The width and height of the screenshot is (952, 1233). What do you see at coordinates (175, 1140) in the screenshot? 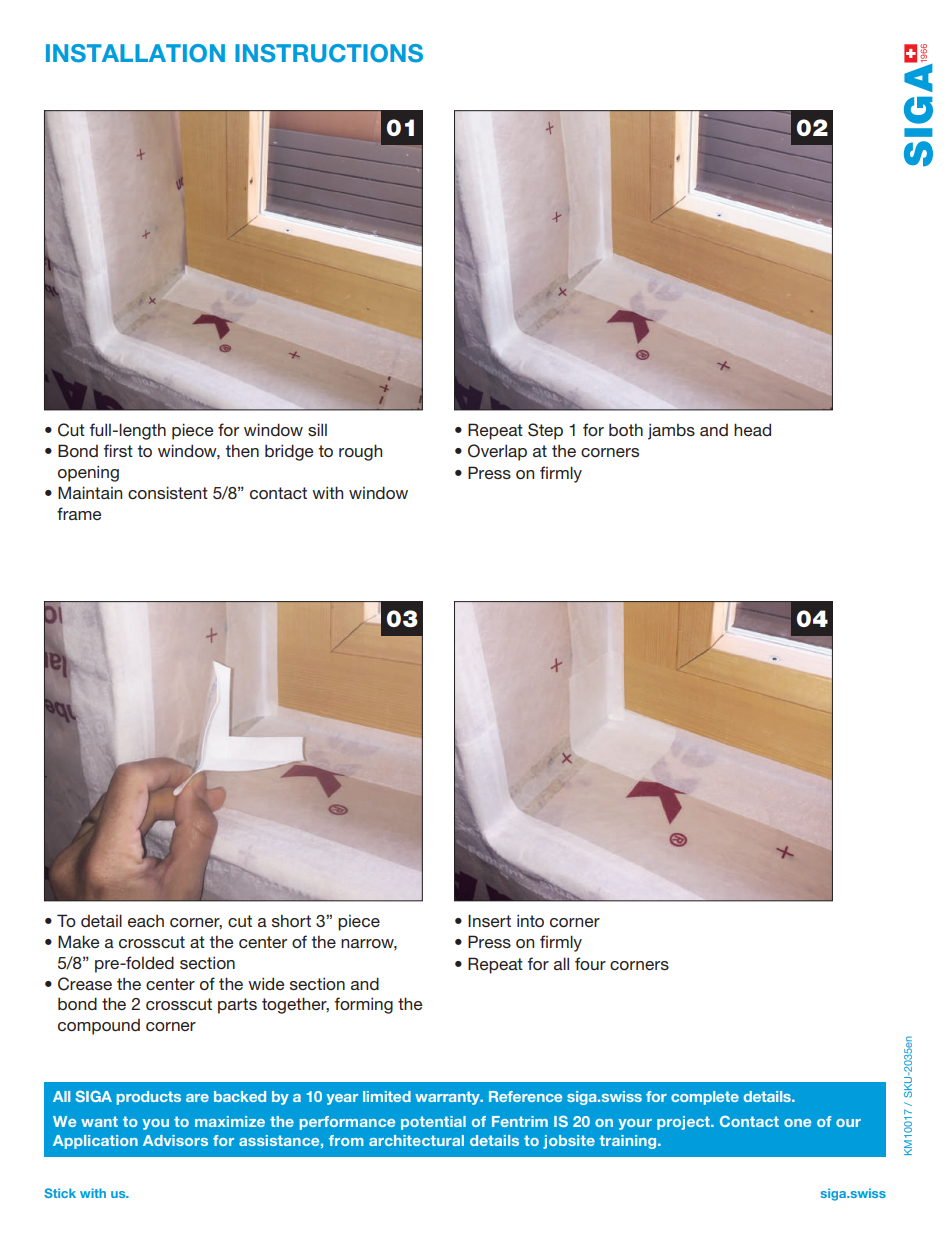
I see `Advisors` at bounding box center [175, 1140].
